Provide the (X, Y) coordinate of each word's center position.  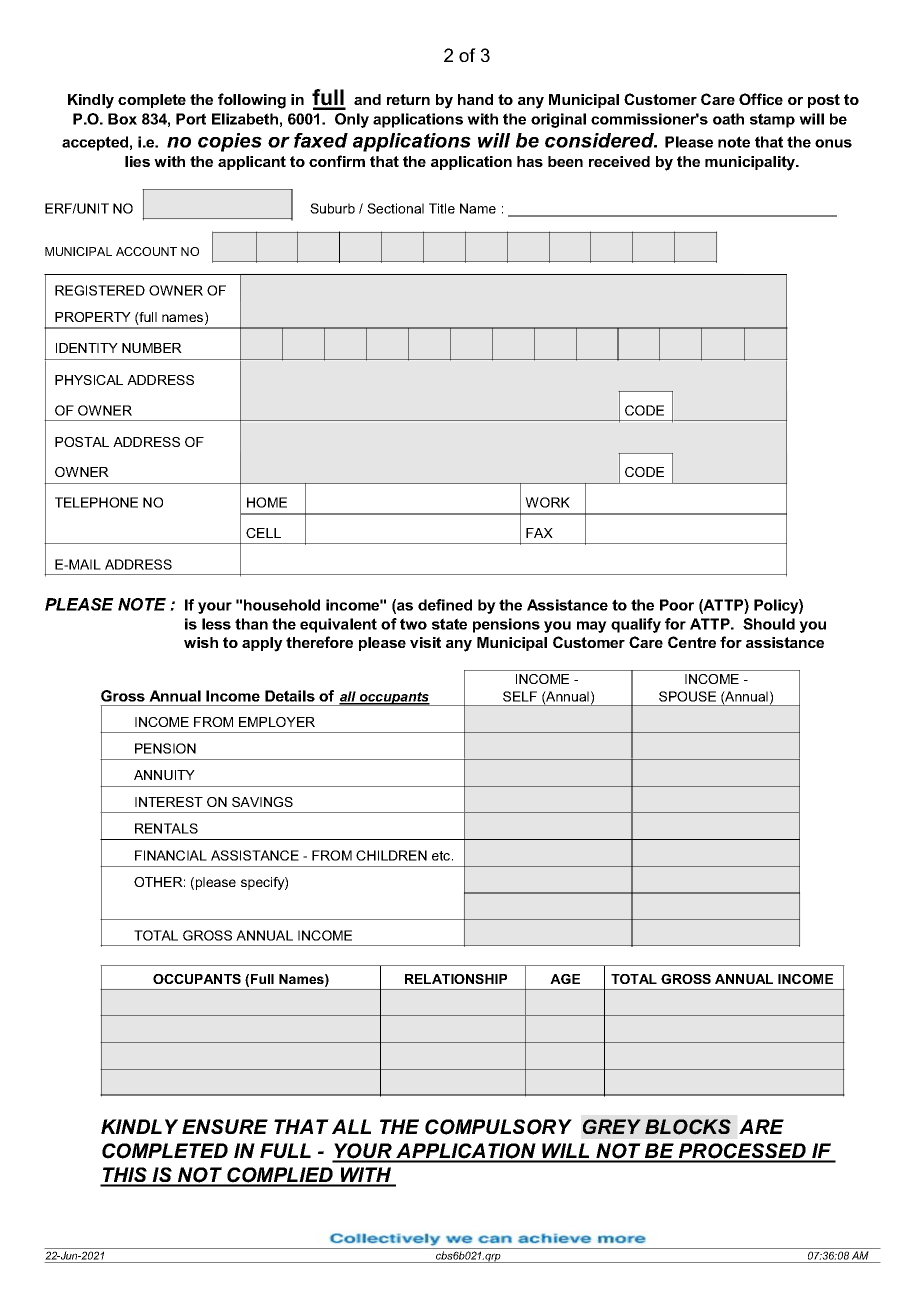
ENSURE (225, 1126)
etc (442, 856)
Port (191, 119)
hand (475, 99)
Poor (677, 605)
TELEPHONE (96, 502)
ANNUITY (164, 775)
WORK (547, 502)
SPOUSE (687, 696)
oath (728, 119)
